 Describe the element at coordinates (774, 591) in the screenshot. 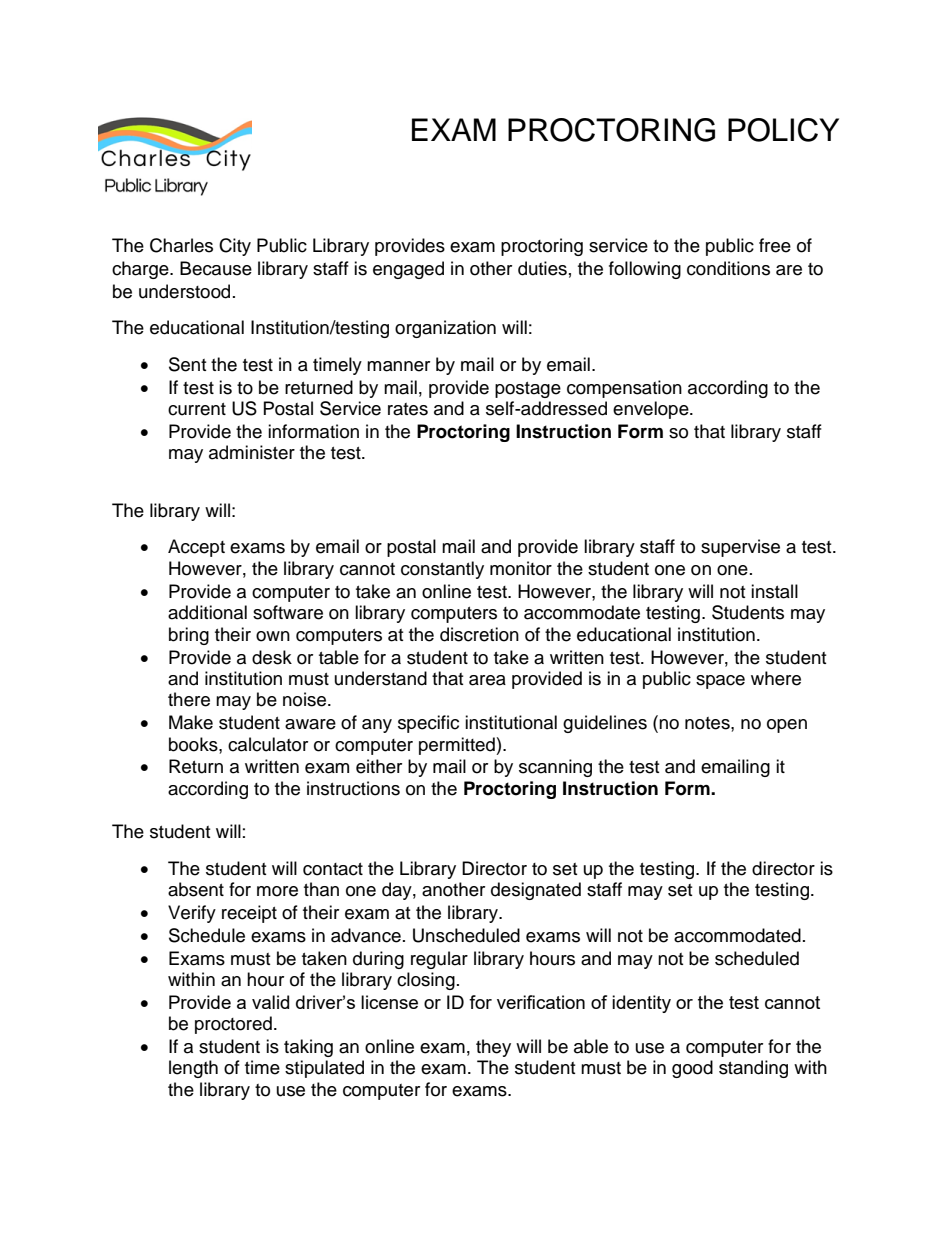

I see `install` at that location.
